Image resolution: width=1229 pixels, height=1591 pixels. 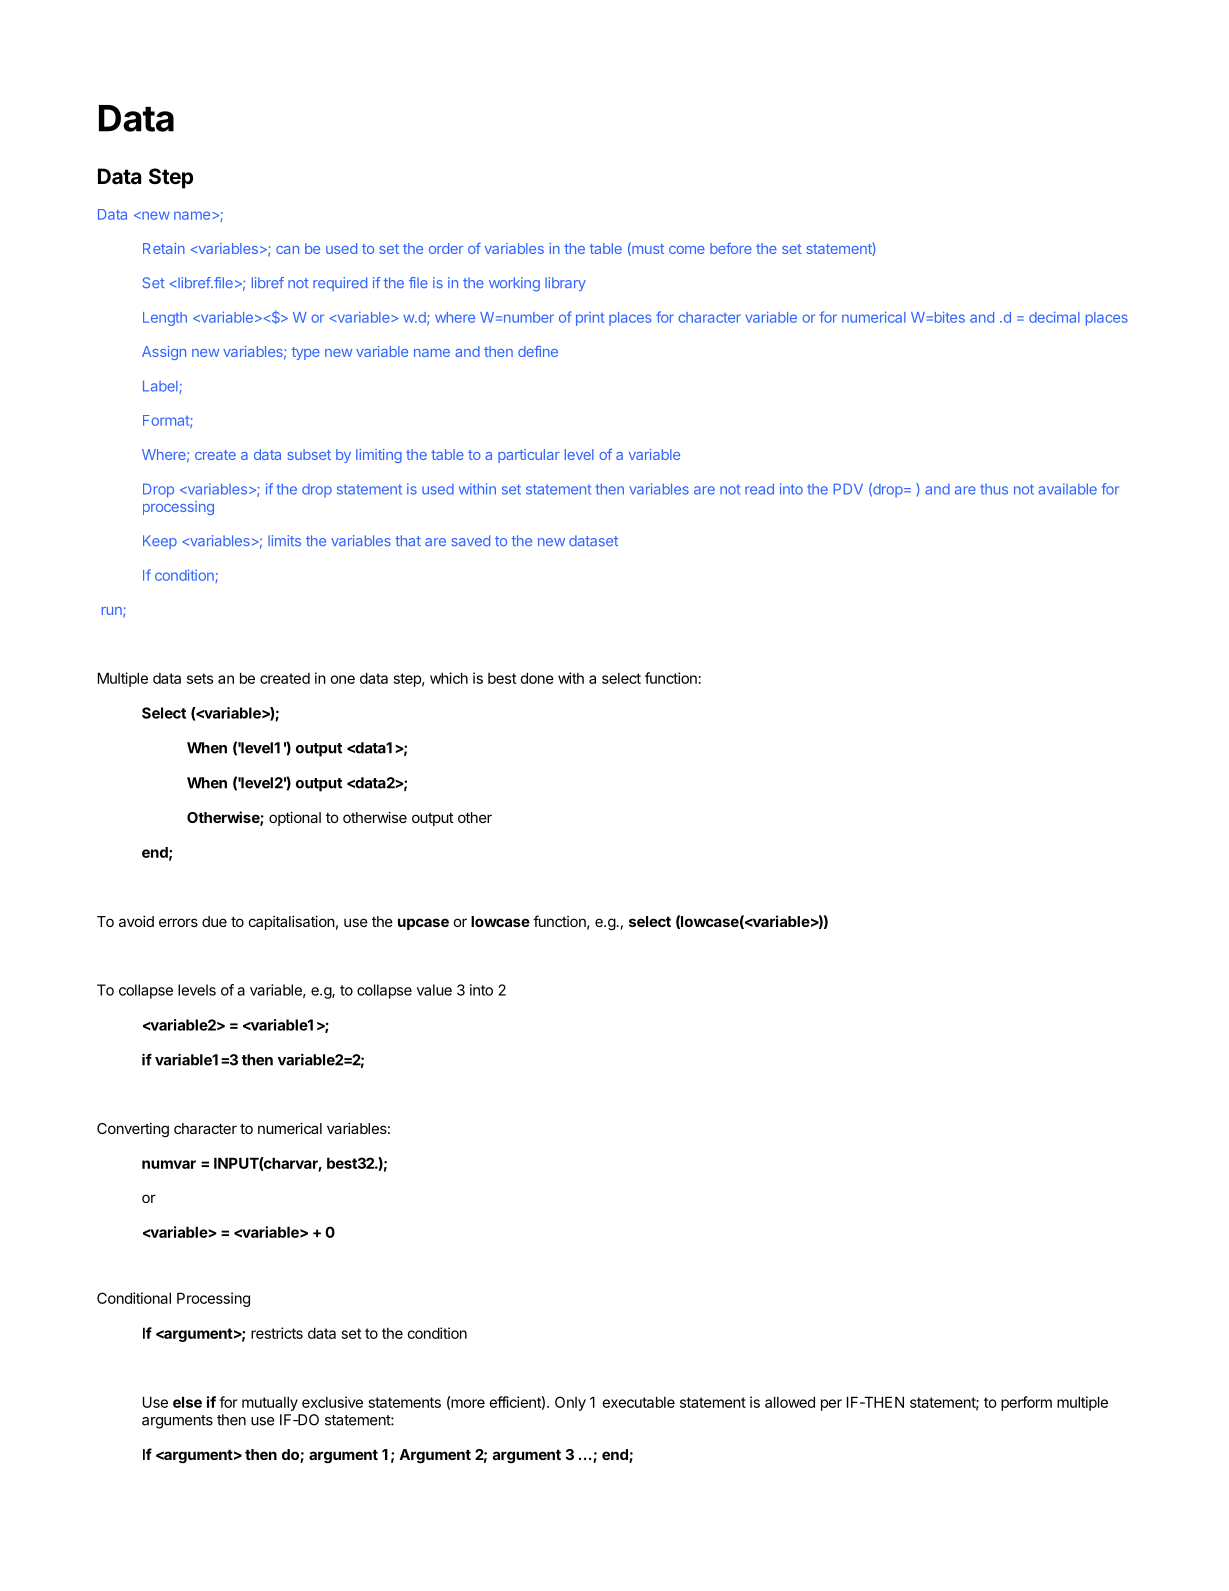 What do you see at coordinates (994, 489) in the screenshot?
I see `thus` at bounding box center [994, 489].
